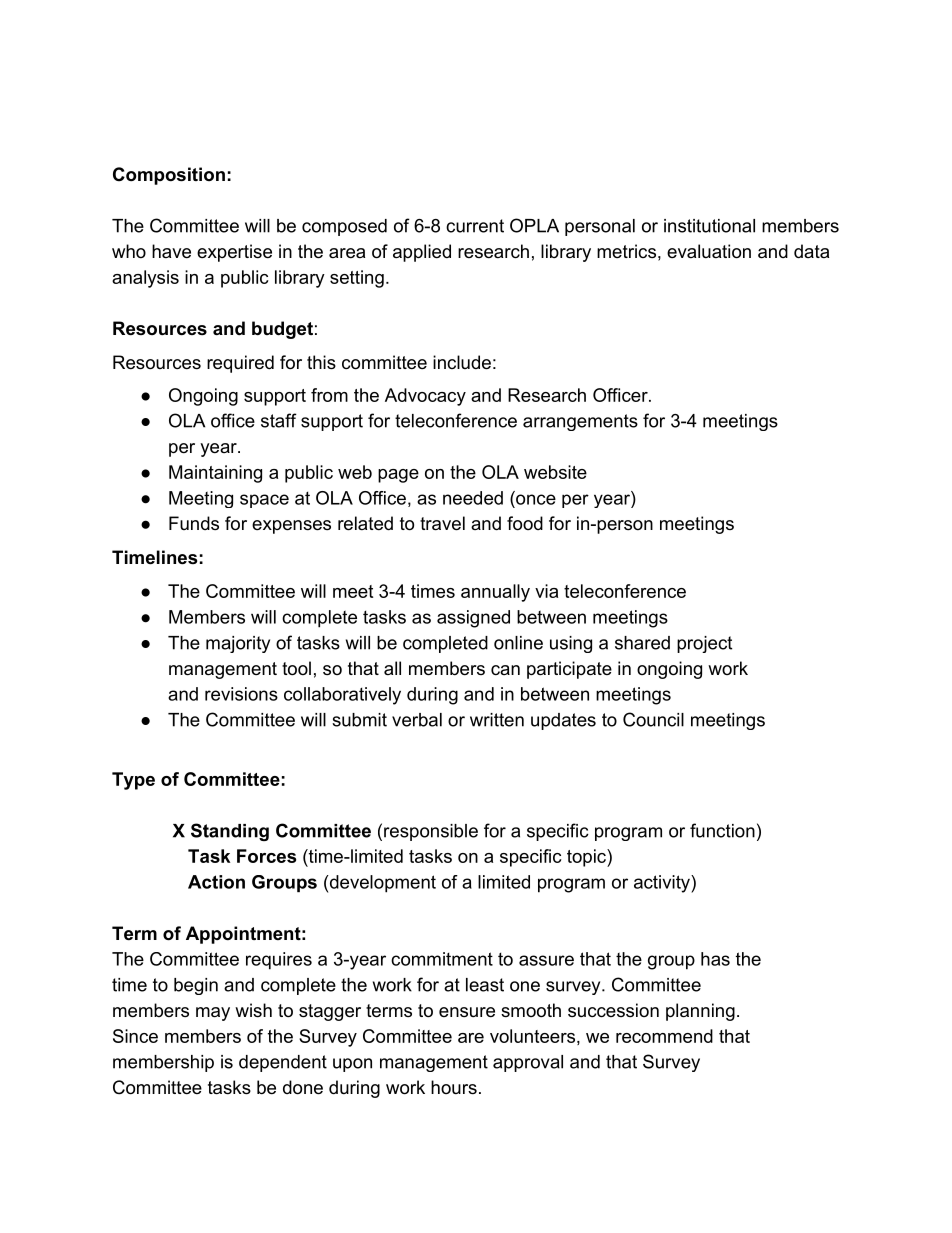 The height and width of the document is (1233, 952). What do you see at coordinates (169, 176) in the document?
I see `Composition` at bounding box center [169, 176].
